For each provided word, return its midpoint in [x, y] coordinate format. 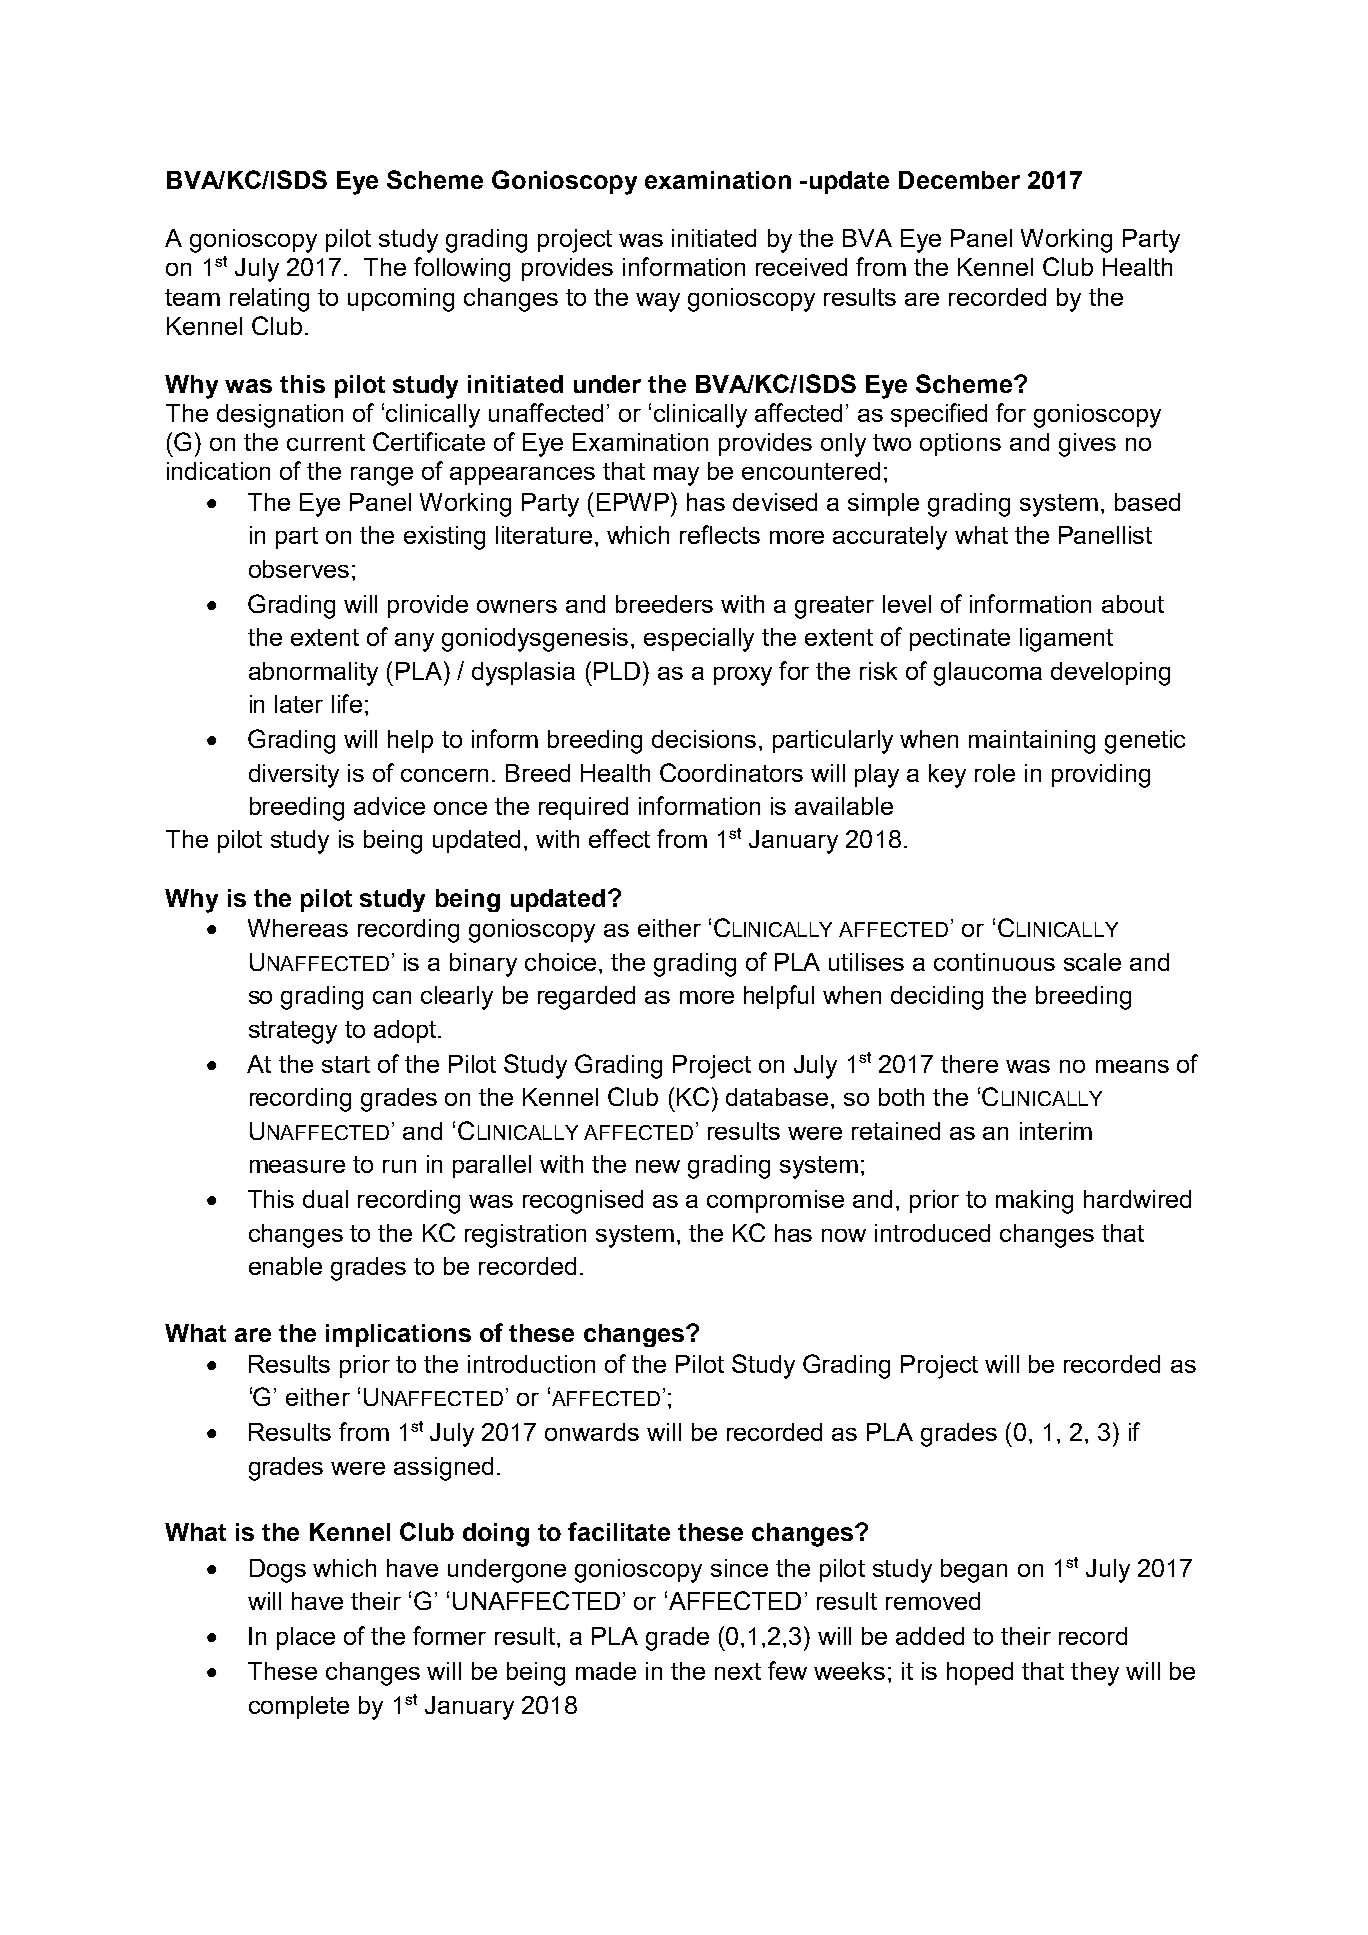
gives [1087, 445]
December [959, 180]
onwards [592, 1432]
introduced [932, 1233]
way [658, 302]
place [306, 1638]
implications [398, 1335]
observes [299, 569]
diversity [294, 776]
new [658, 1166]
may [676, 476]
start [346, 1064]
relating [269, 300]
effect [619, 838]
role [995, 773]
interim [1056, 1131]
